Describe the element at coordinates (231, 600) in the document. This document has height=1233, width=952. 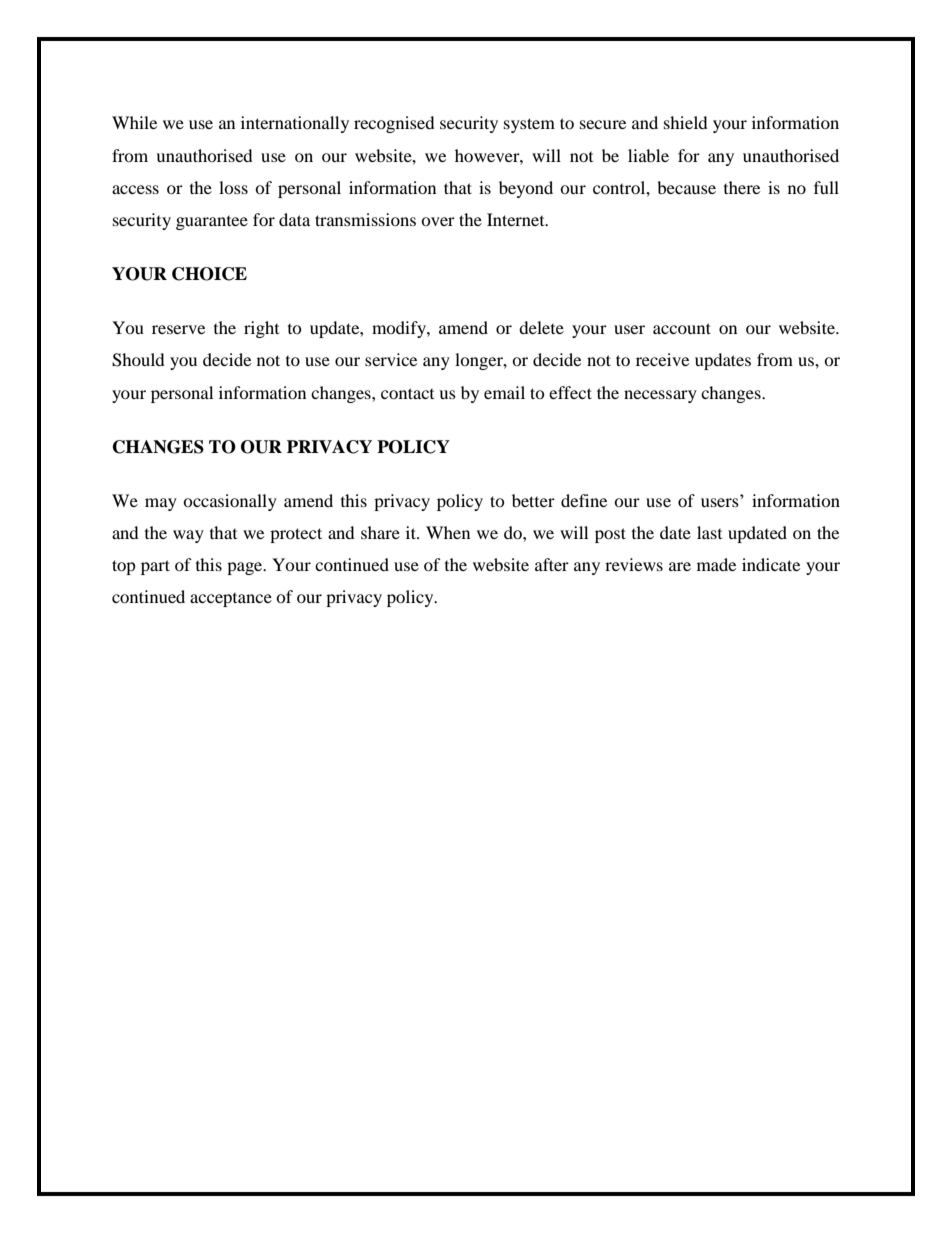
I see `acceptance` at that location.
